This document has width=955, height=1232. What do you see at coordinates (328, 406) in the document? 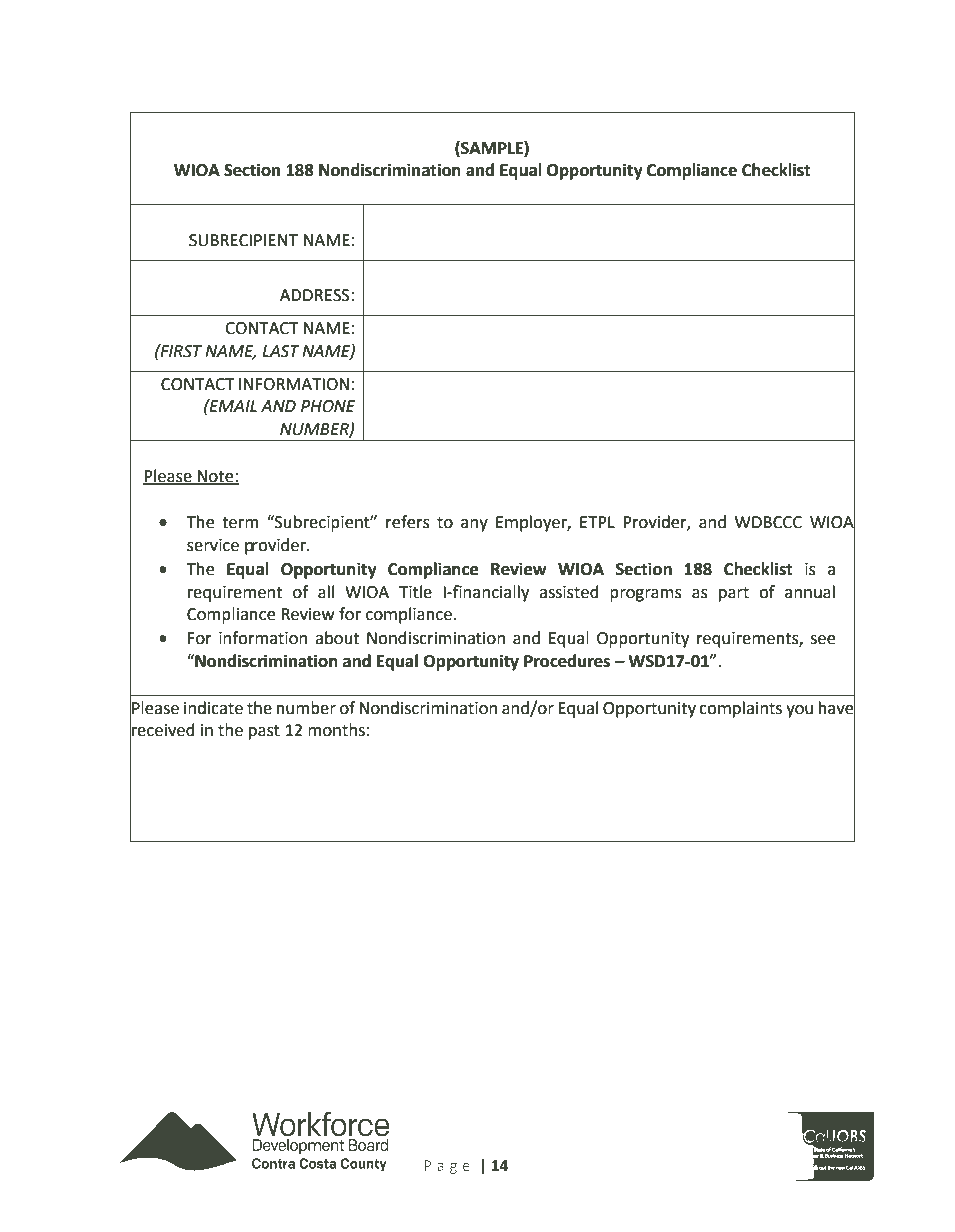
I see `PHONE` at bounding box center [328, 406].
